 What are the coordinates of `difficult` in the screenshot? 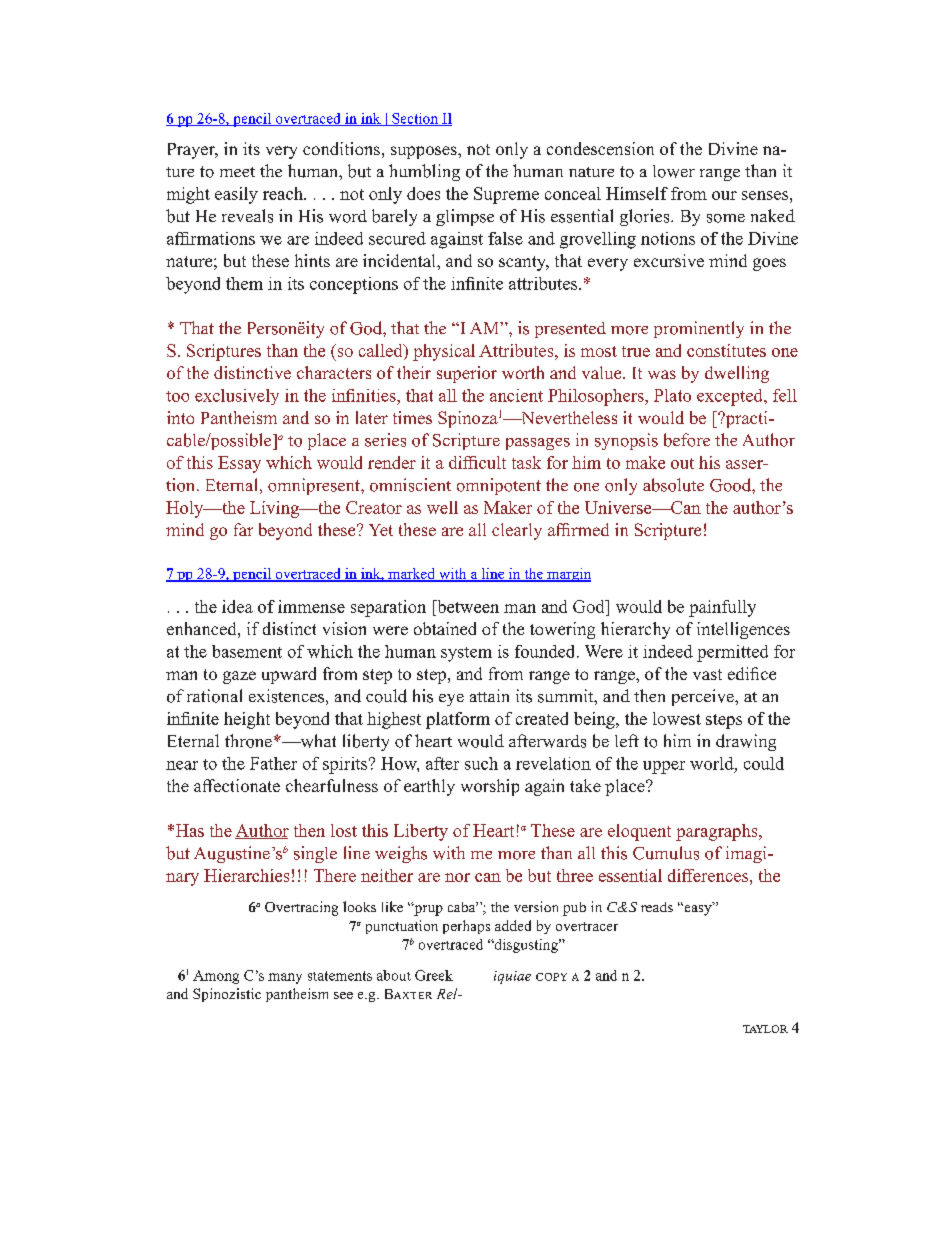 It's located at (477, 462).
